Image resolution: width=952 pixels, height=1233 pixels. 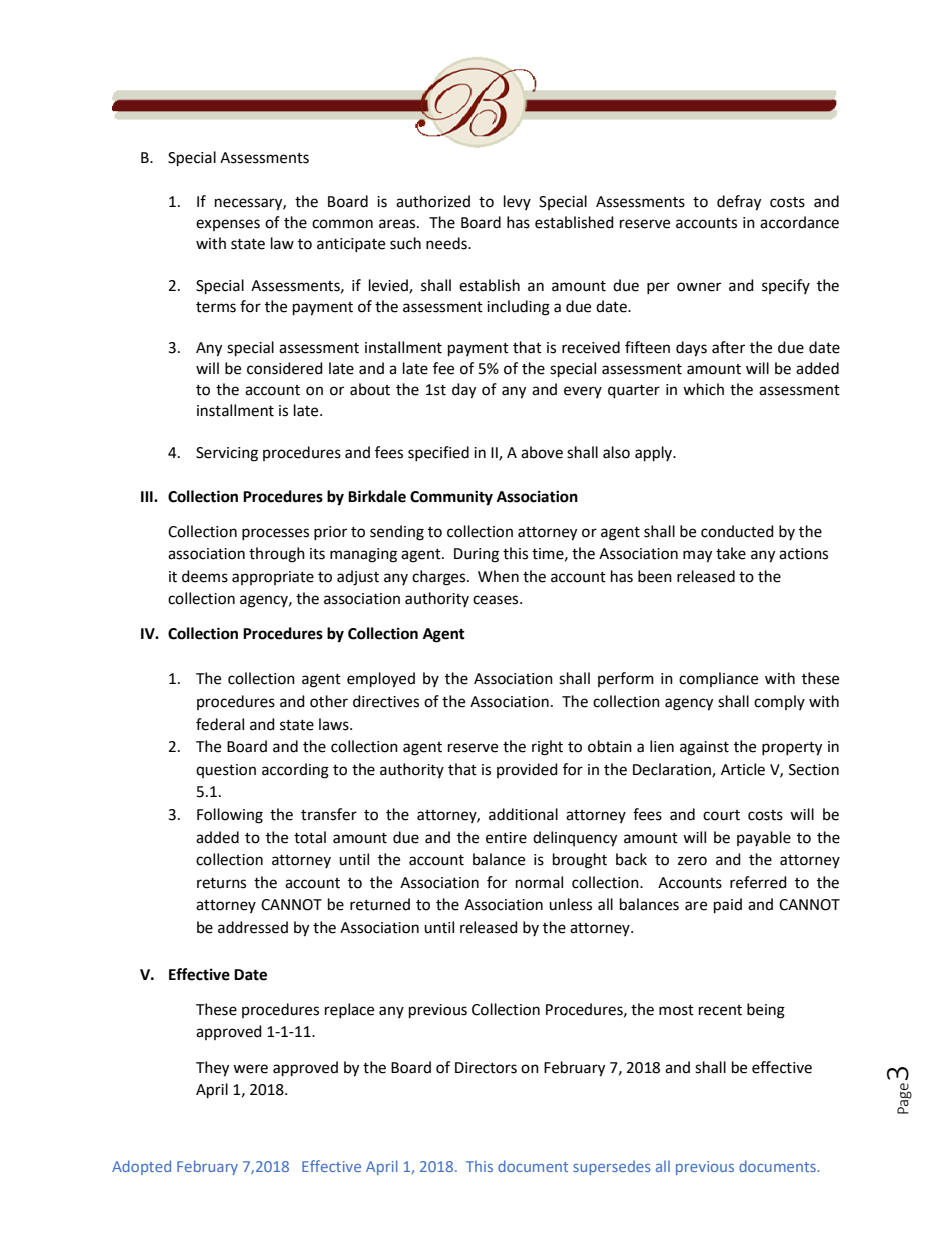 What do you see at coordinates (718, 679) in the screenshot?
I see `compliance` at bounding box center [718, 679].
